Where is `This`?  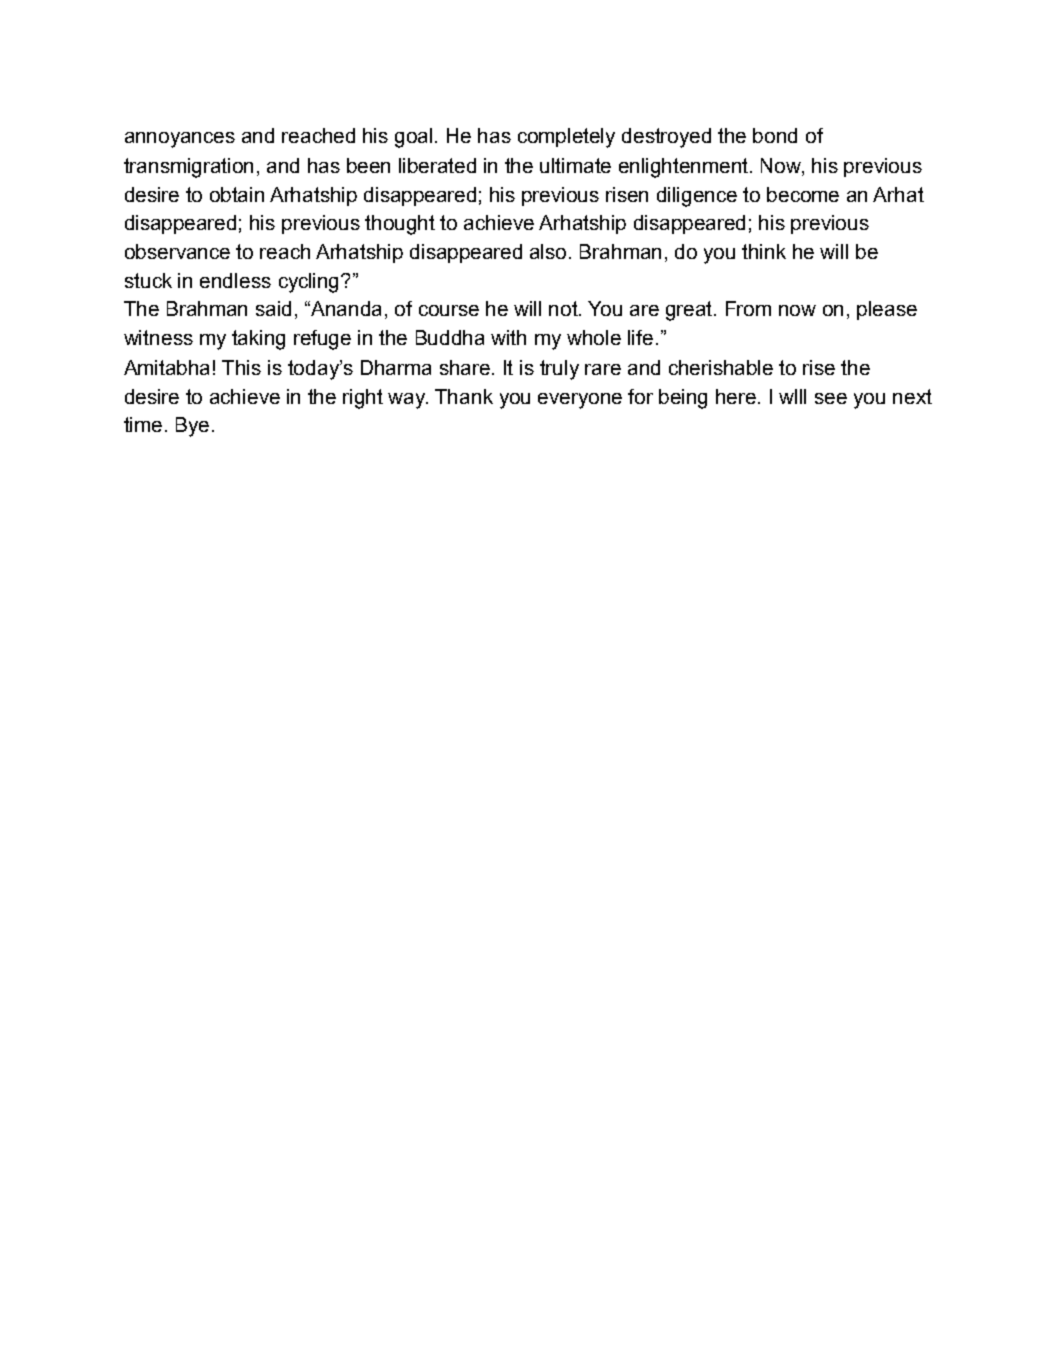
This is located at coordinates (241, 367).
